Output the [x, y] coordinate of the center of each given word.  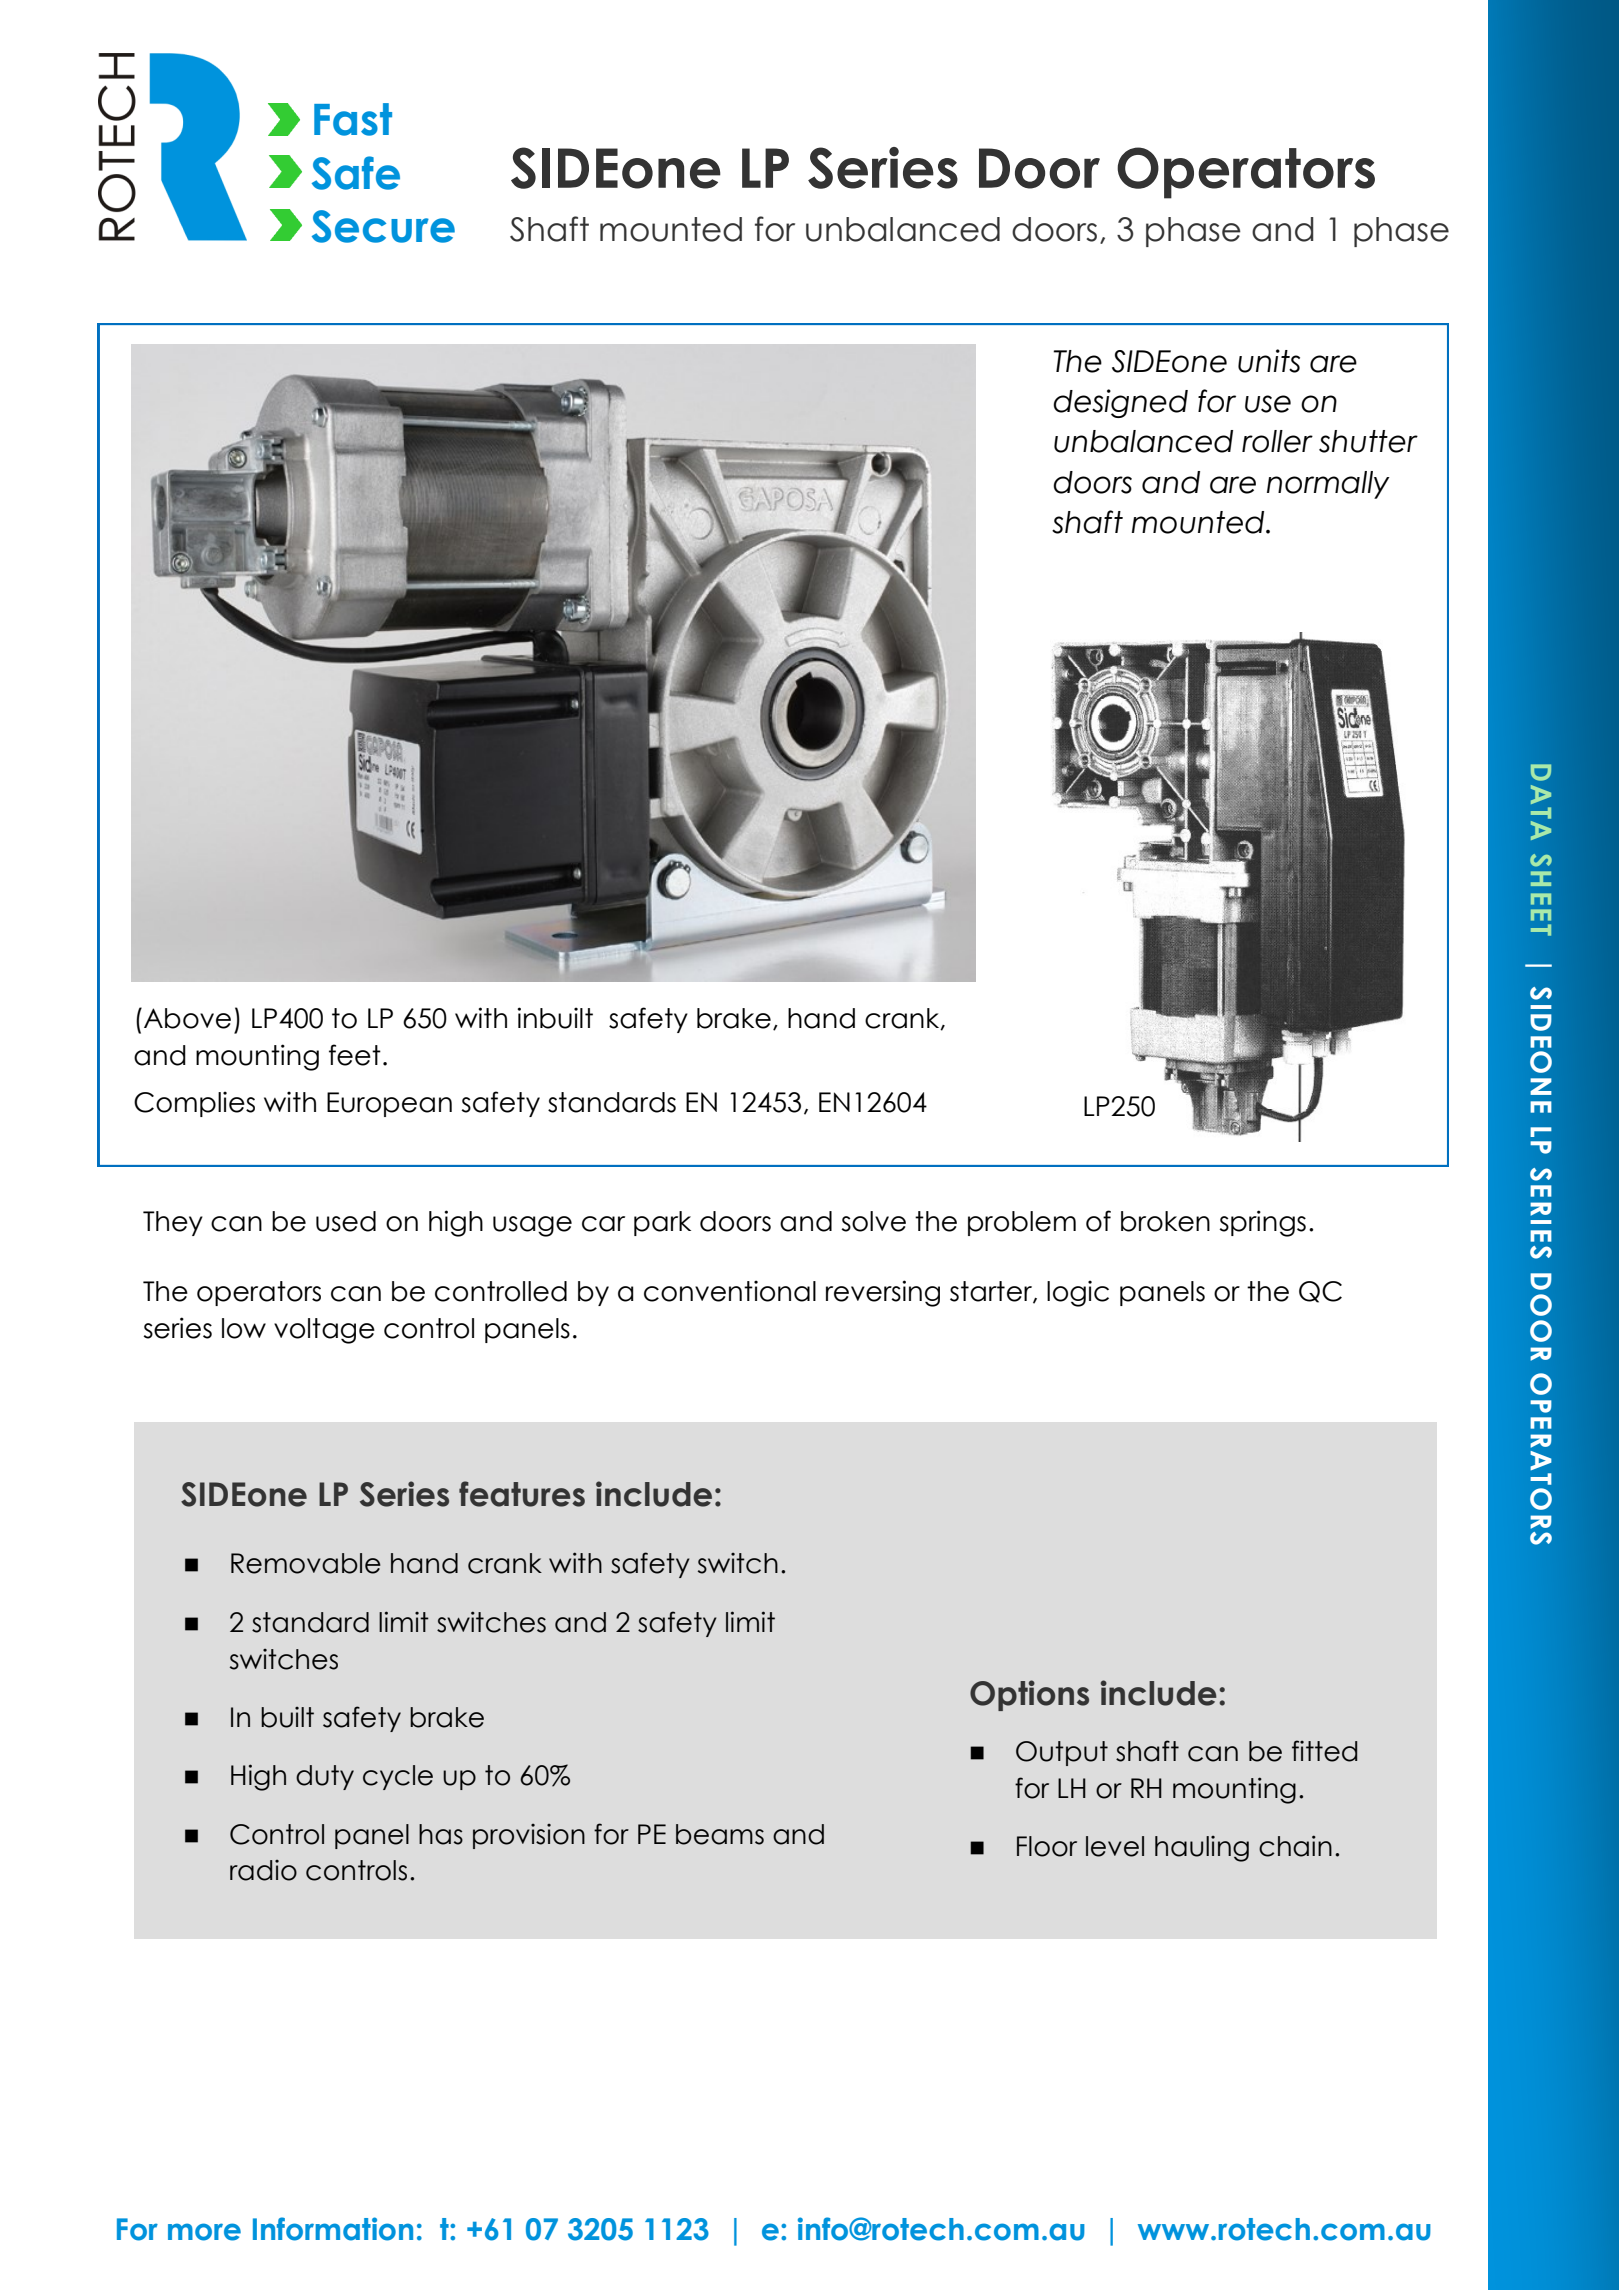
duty [325, 1777]
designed [1120, 403]
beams [720, 1834]
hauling [1202, 1849]
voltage [324, 1331]
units [1269, 361]
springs [1262, 1223]
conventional [730, 1291]
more [204, 2232]
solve [873, 1221]
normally [1328, 485]
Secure [383, 226]
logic [1078, 1293]
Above [187, 1018]
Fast [353, 119]
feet [355, 1055]
